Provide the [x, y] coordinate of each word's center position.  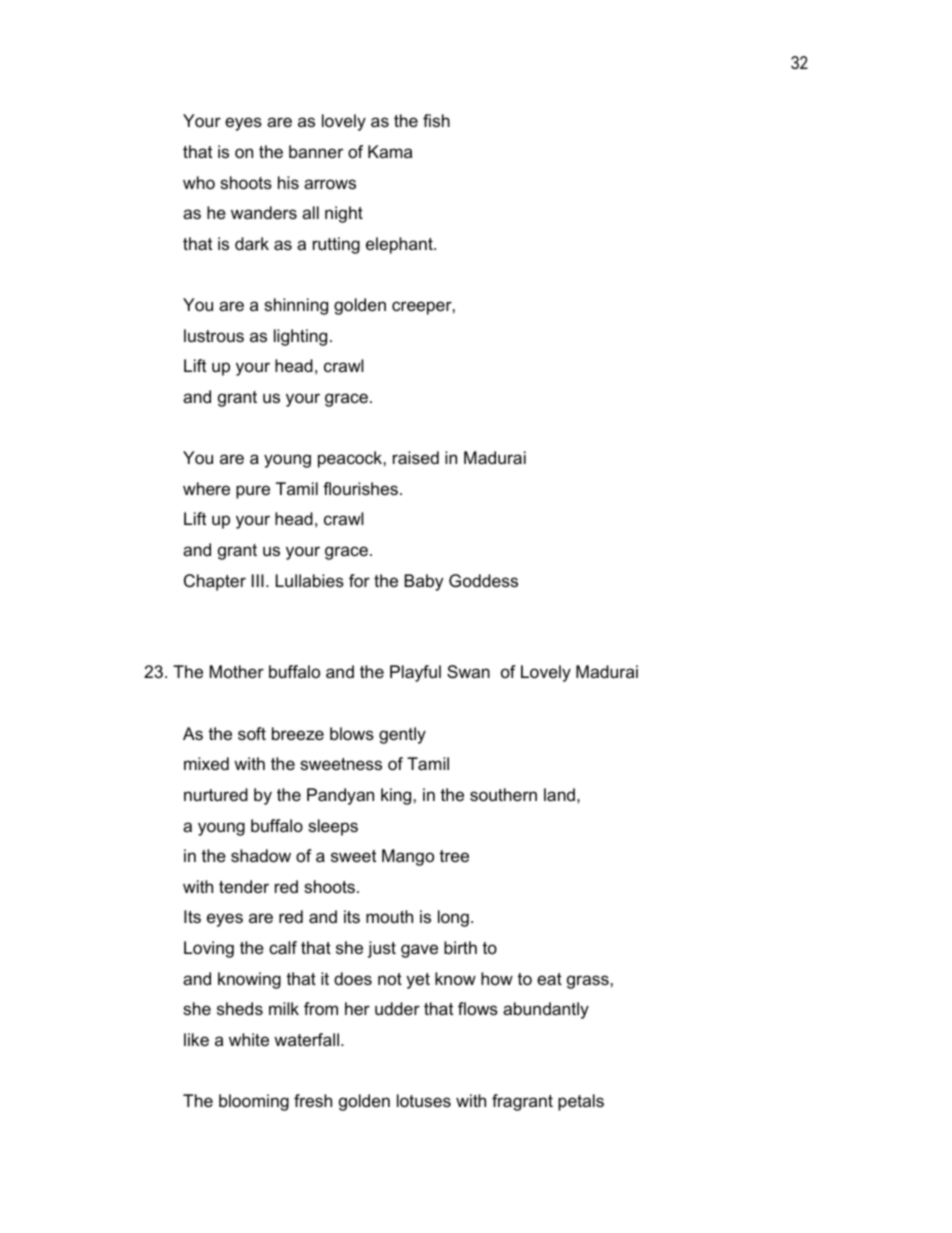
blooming [254, 1102]
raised [416, 458]
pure [253, 492]
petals [581, 1102]
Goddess [483, 581]
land [559, 794]
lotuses [424, 1101]
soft [252, 734]
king [396, 796]
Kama [390, 151]
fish [436, 120]
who [199, 183]
